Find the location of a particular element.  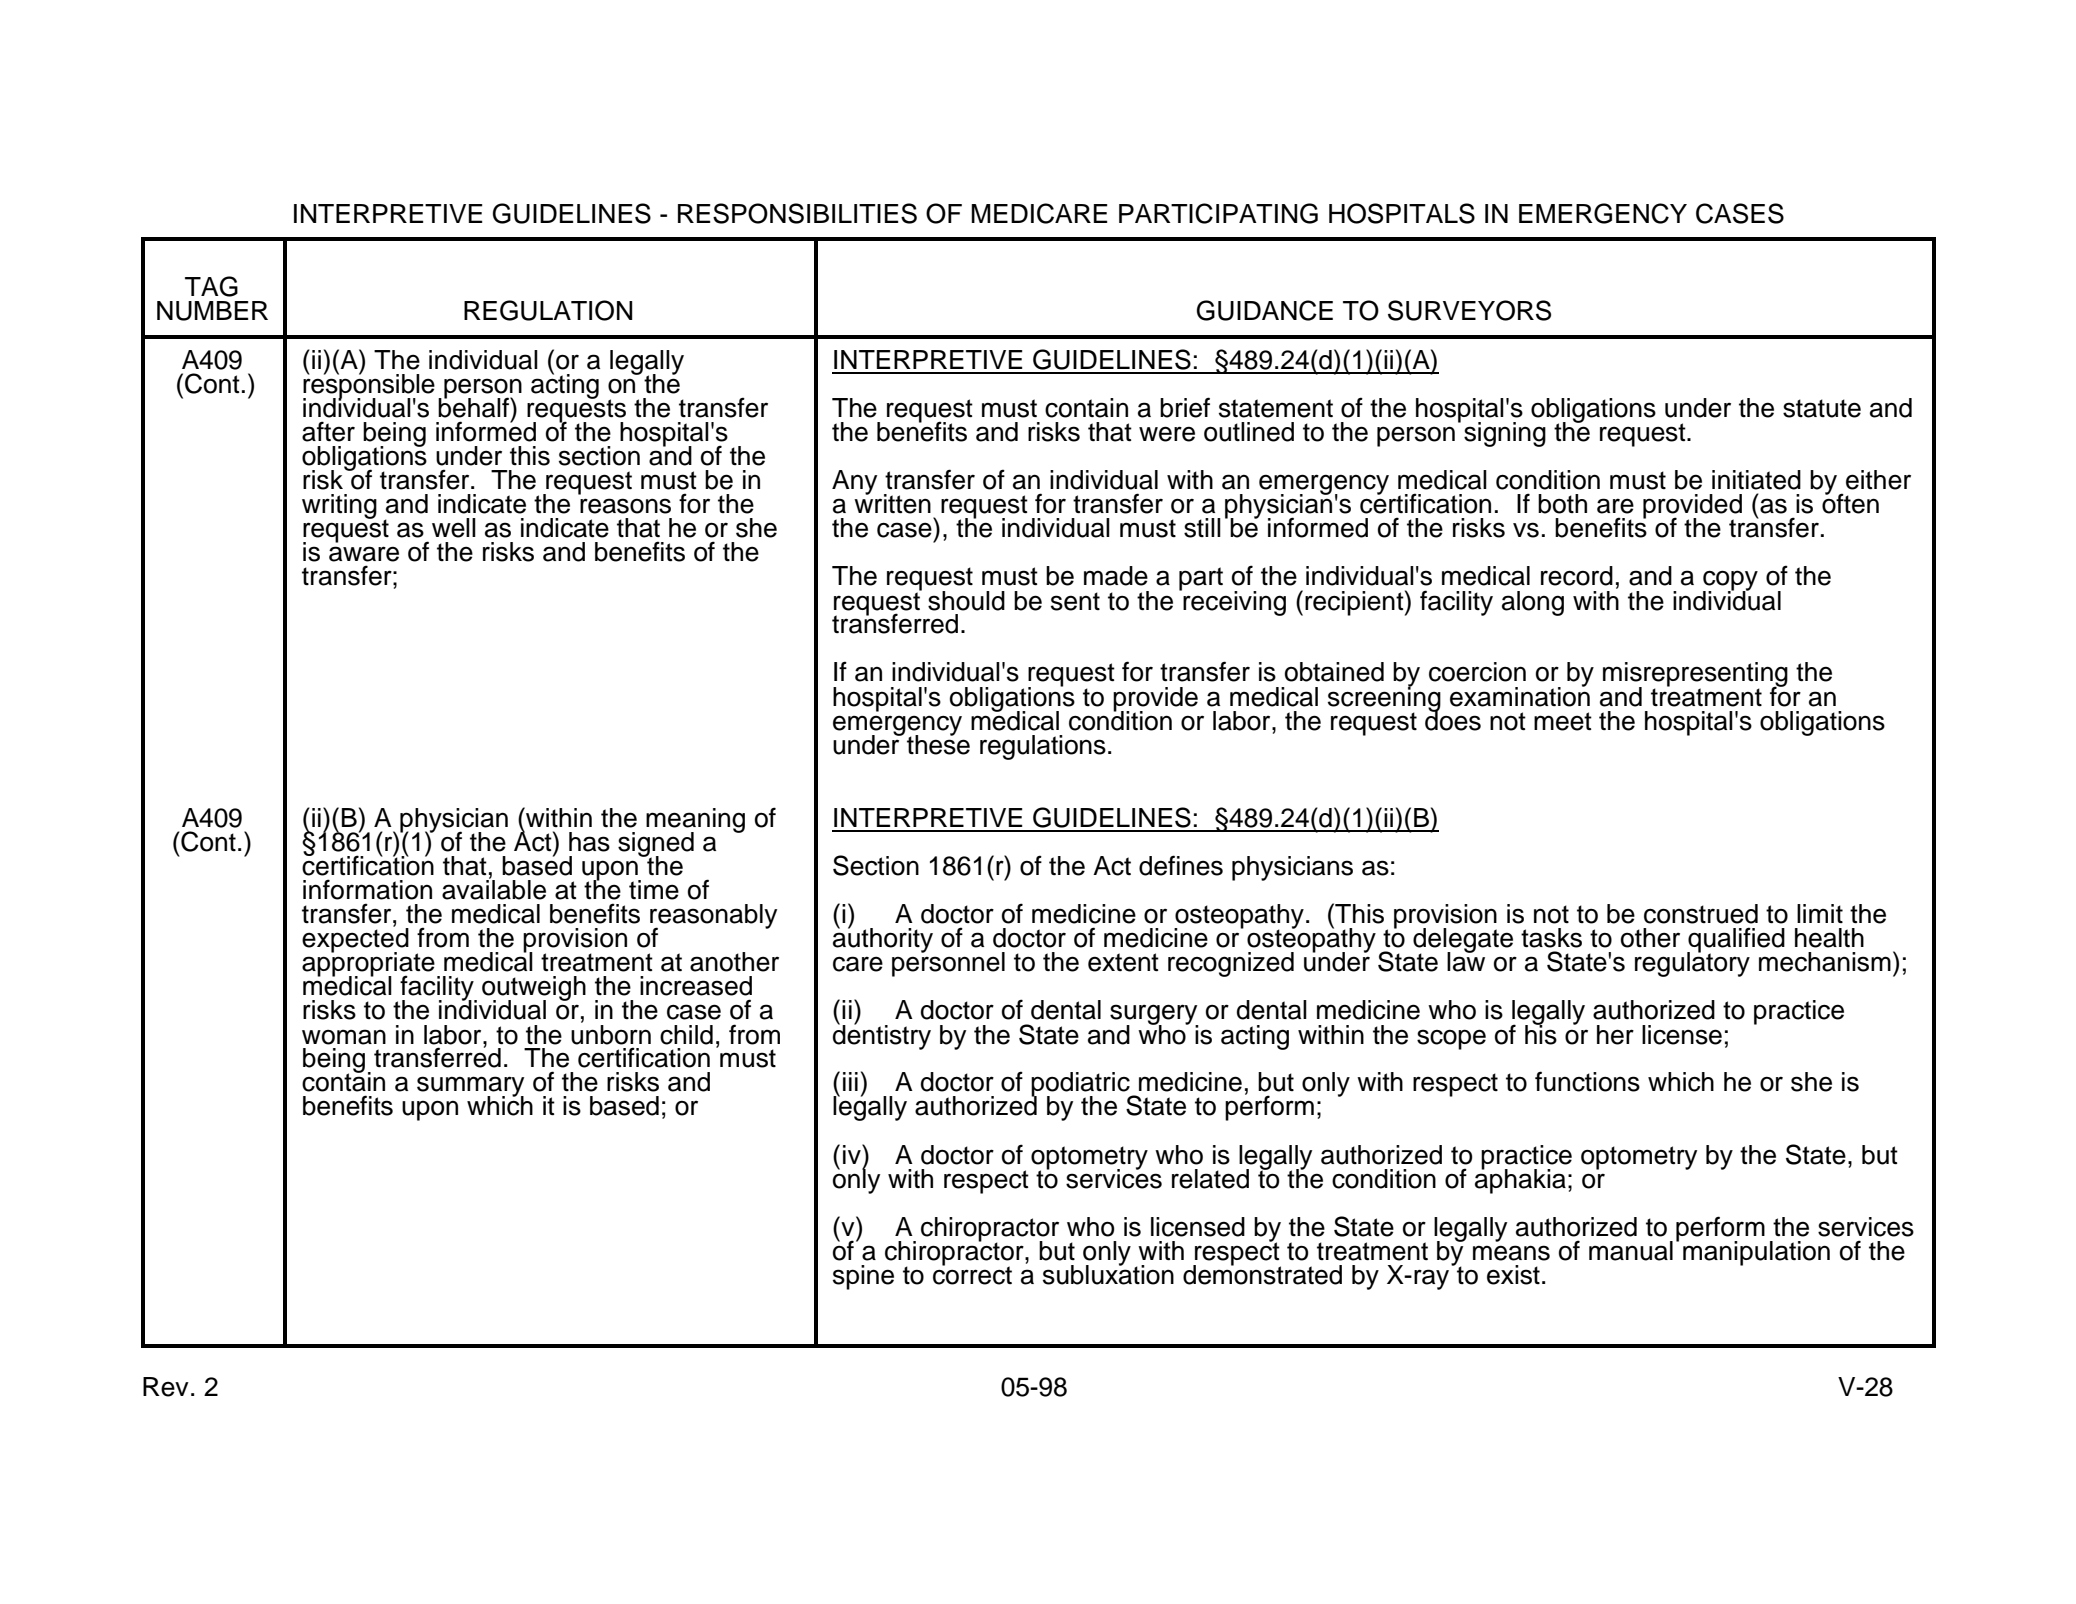

these is located at coordinates (938, 743).
